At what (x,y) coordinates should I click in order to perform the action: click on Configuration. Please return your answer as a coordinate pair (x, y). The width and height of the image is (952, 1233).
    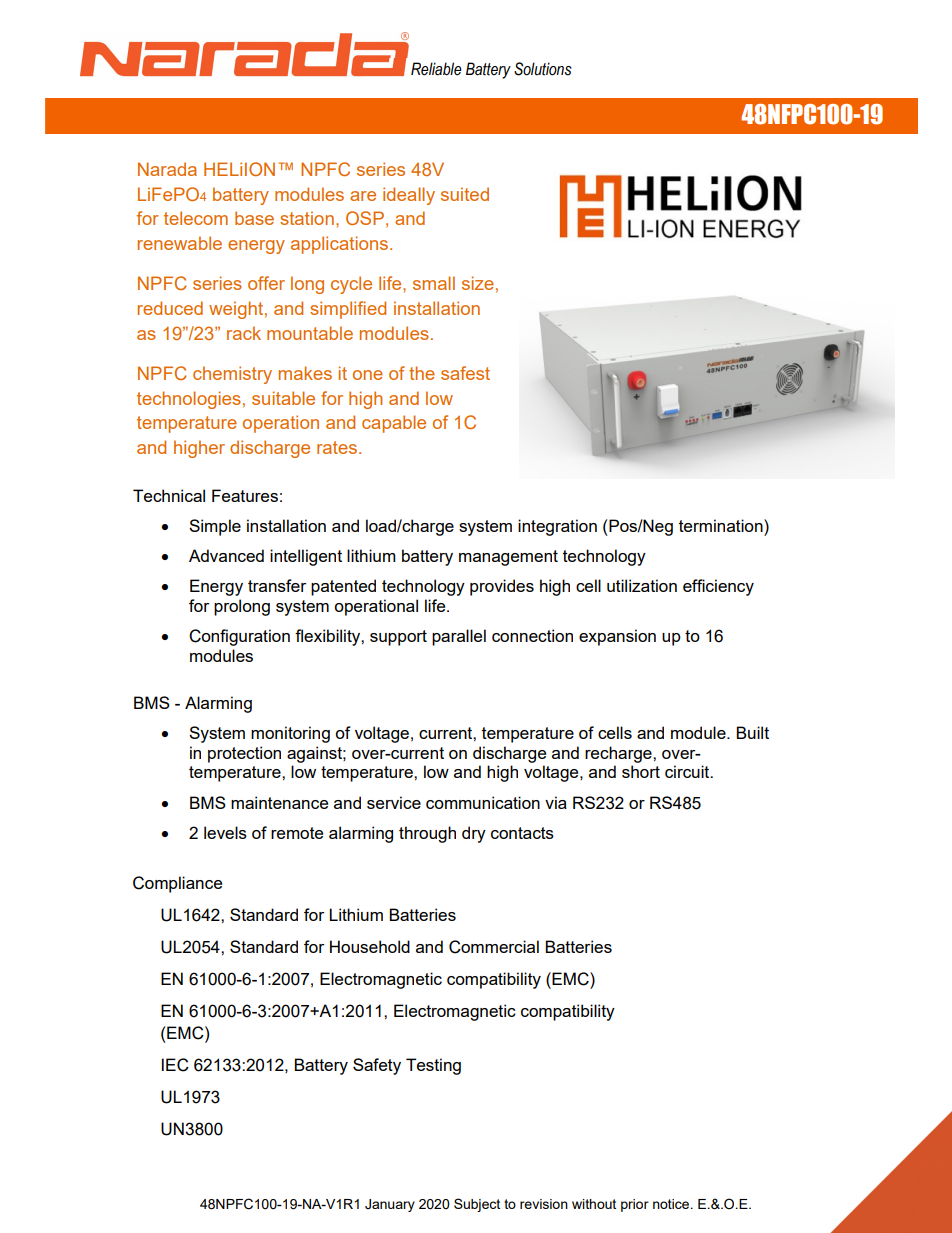
    Looking at the image, I should click on (239, 637).
